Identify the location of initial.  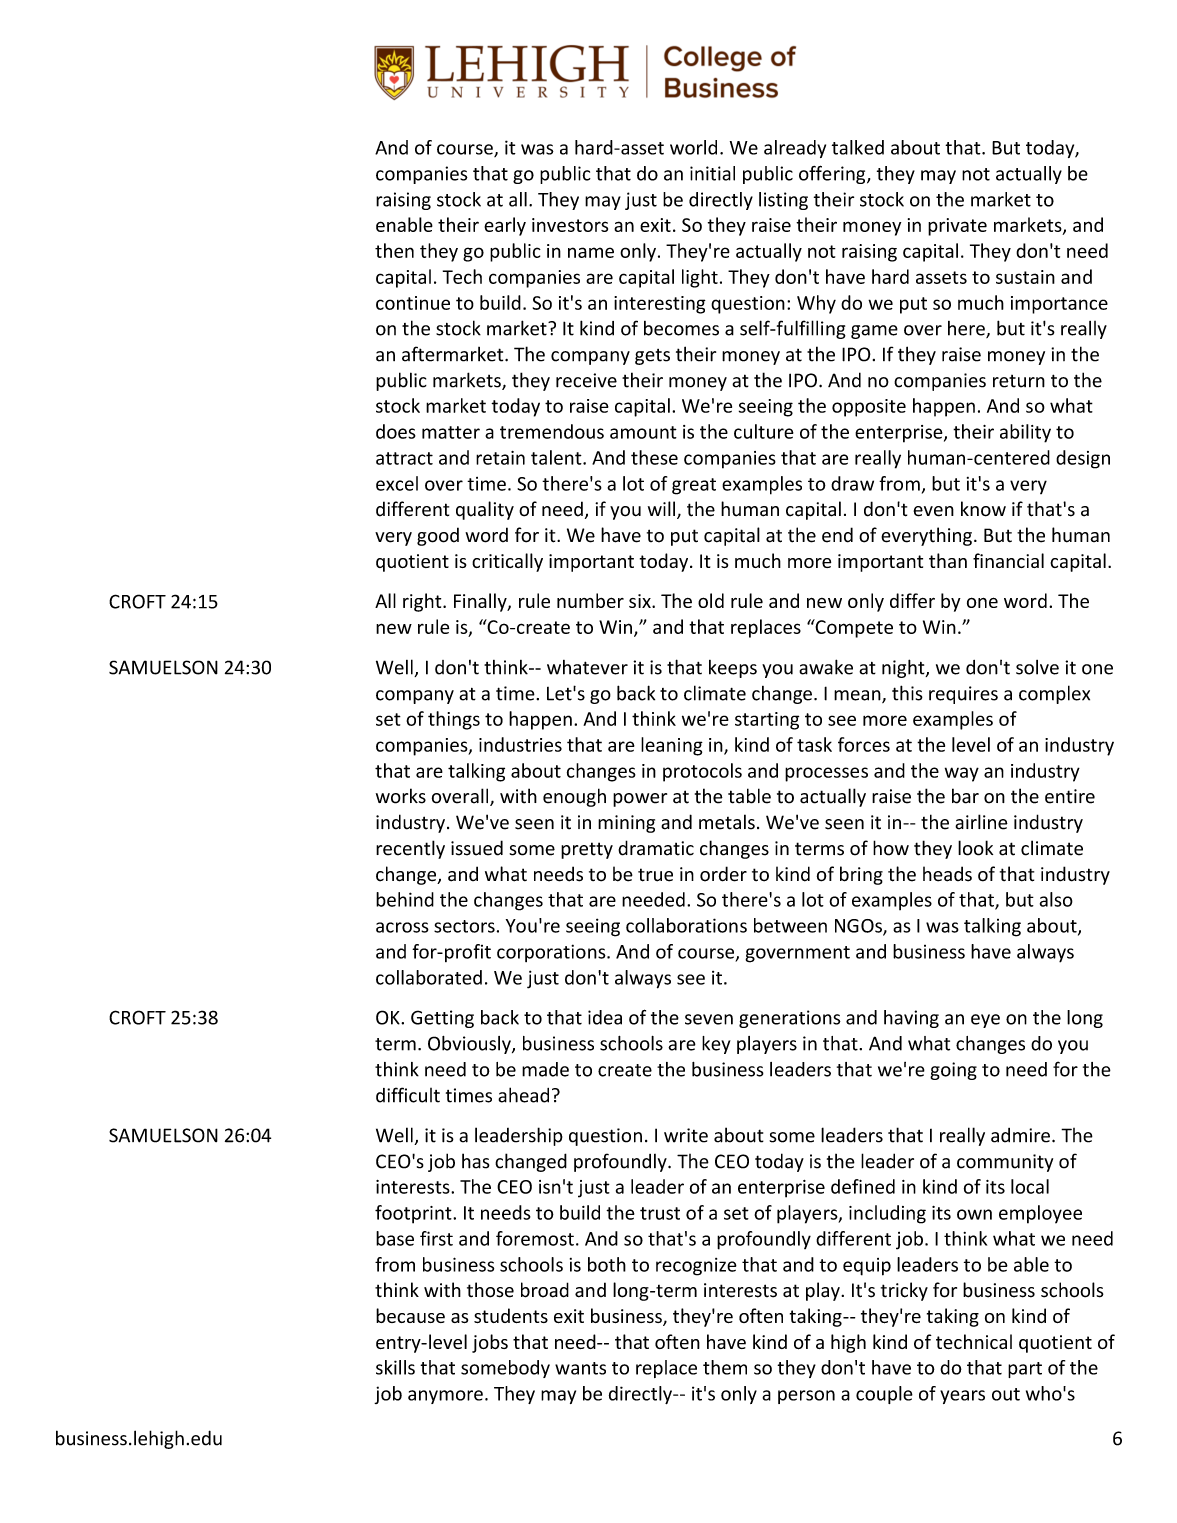
(712, 173).
